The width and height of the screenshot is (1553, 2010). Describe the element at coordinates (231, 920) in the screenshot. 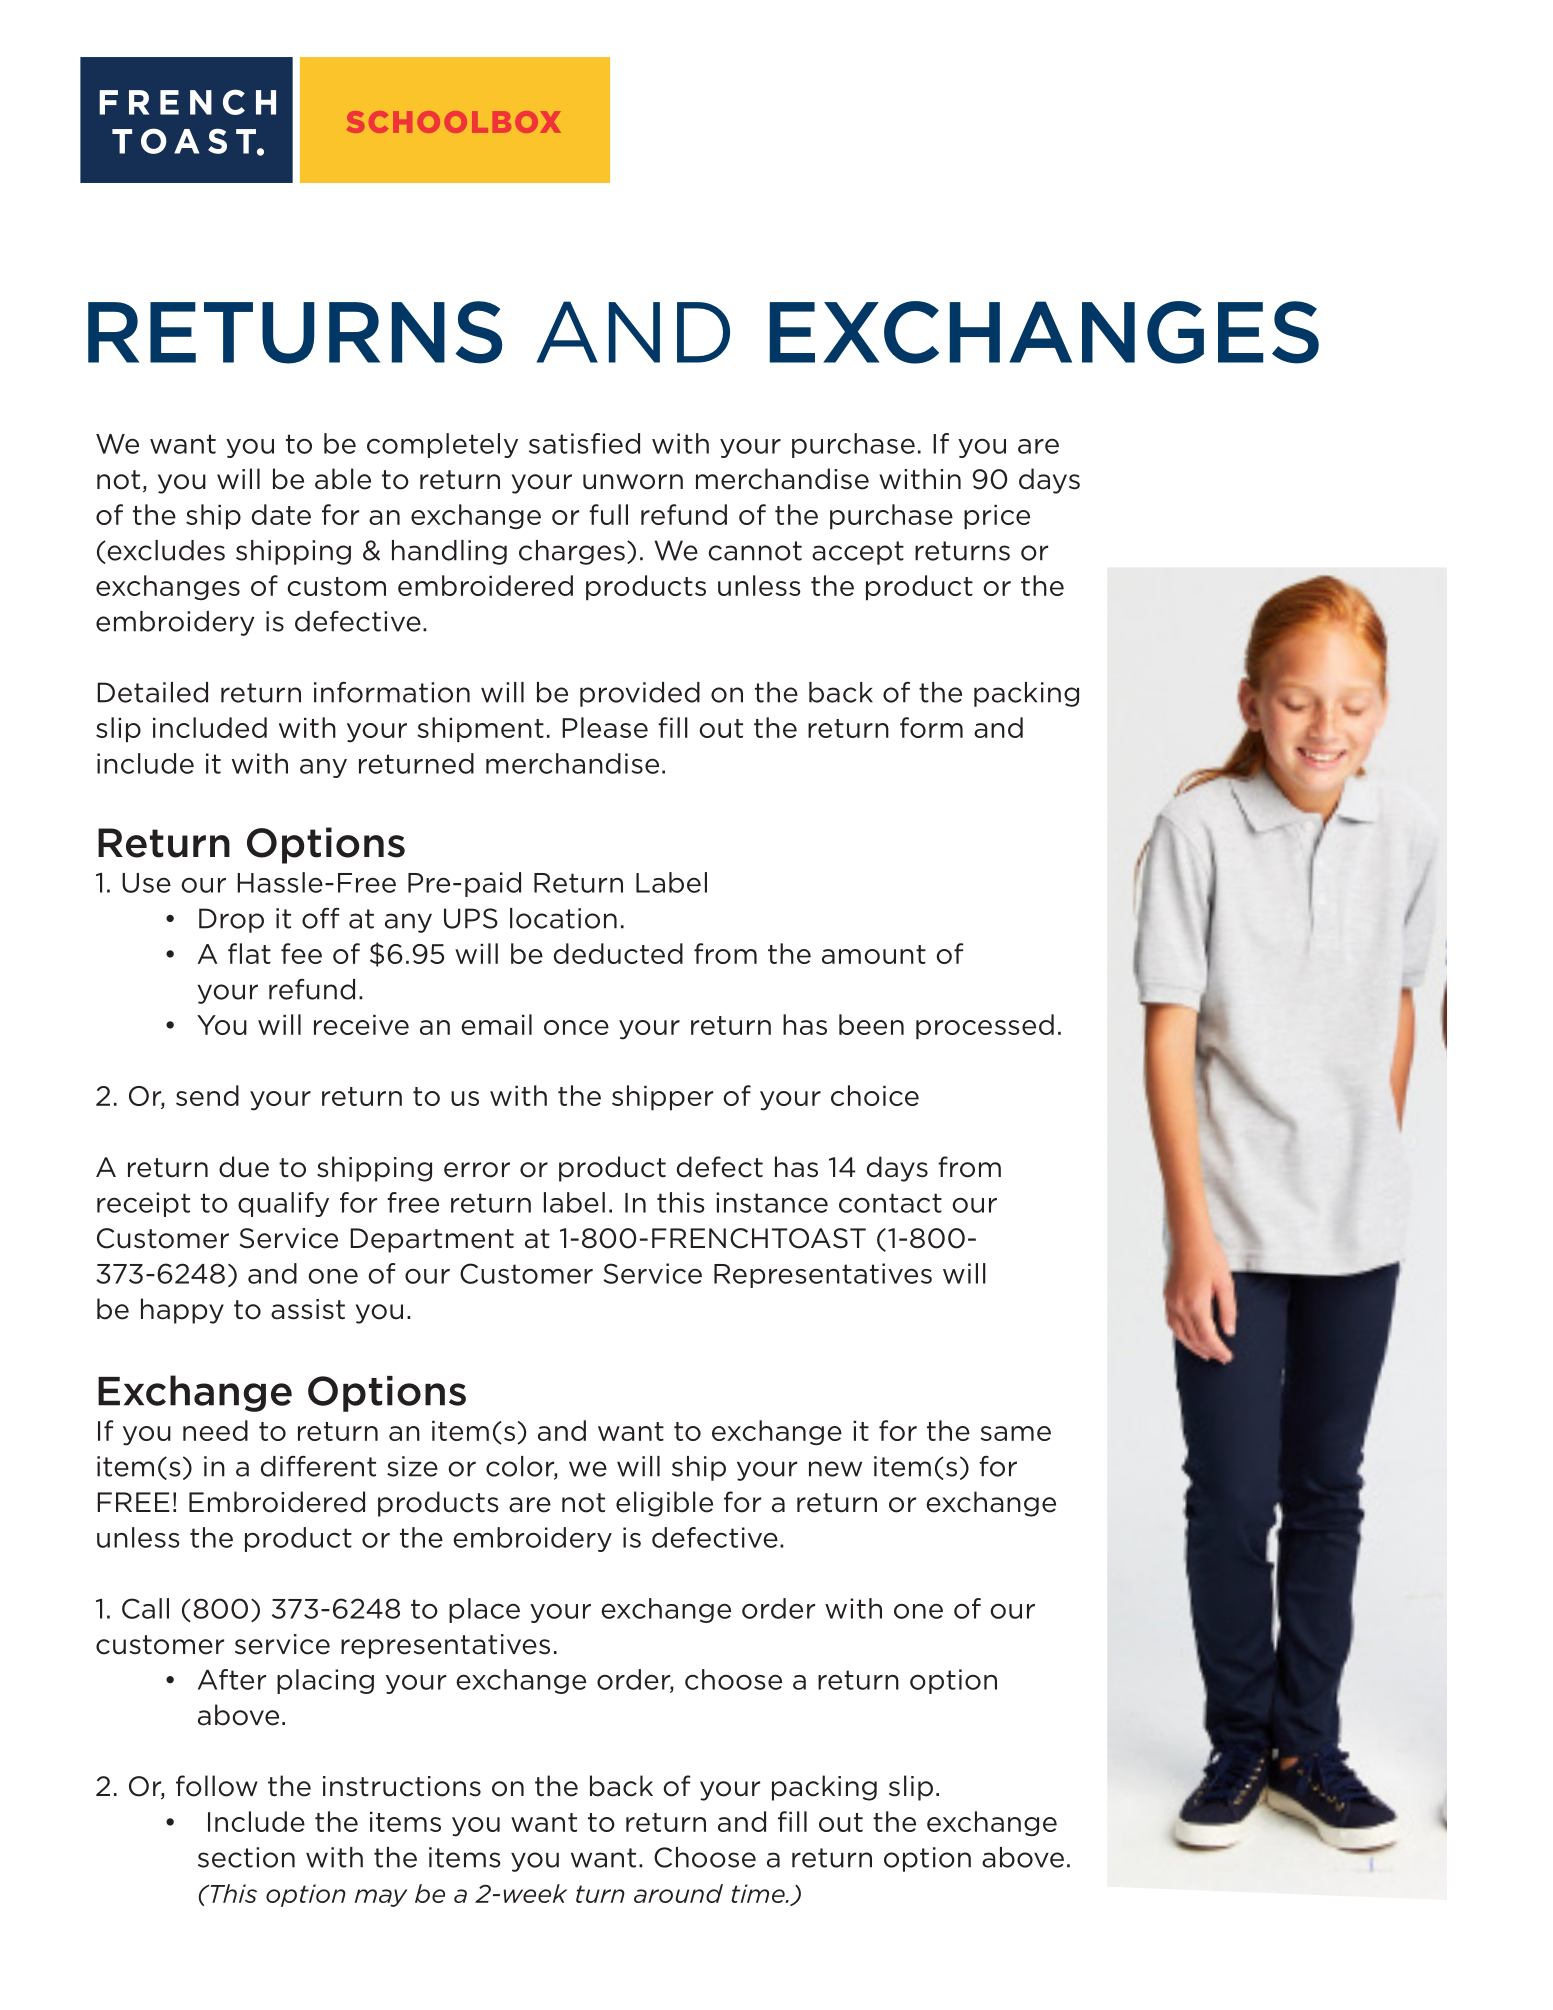

I see `Drop` at that location.
